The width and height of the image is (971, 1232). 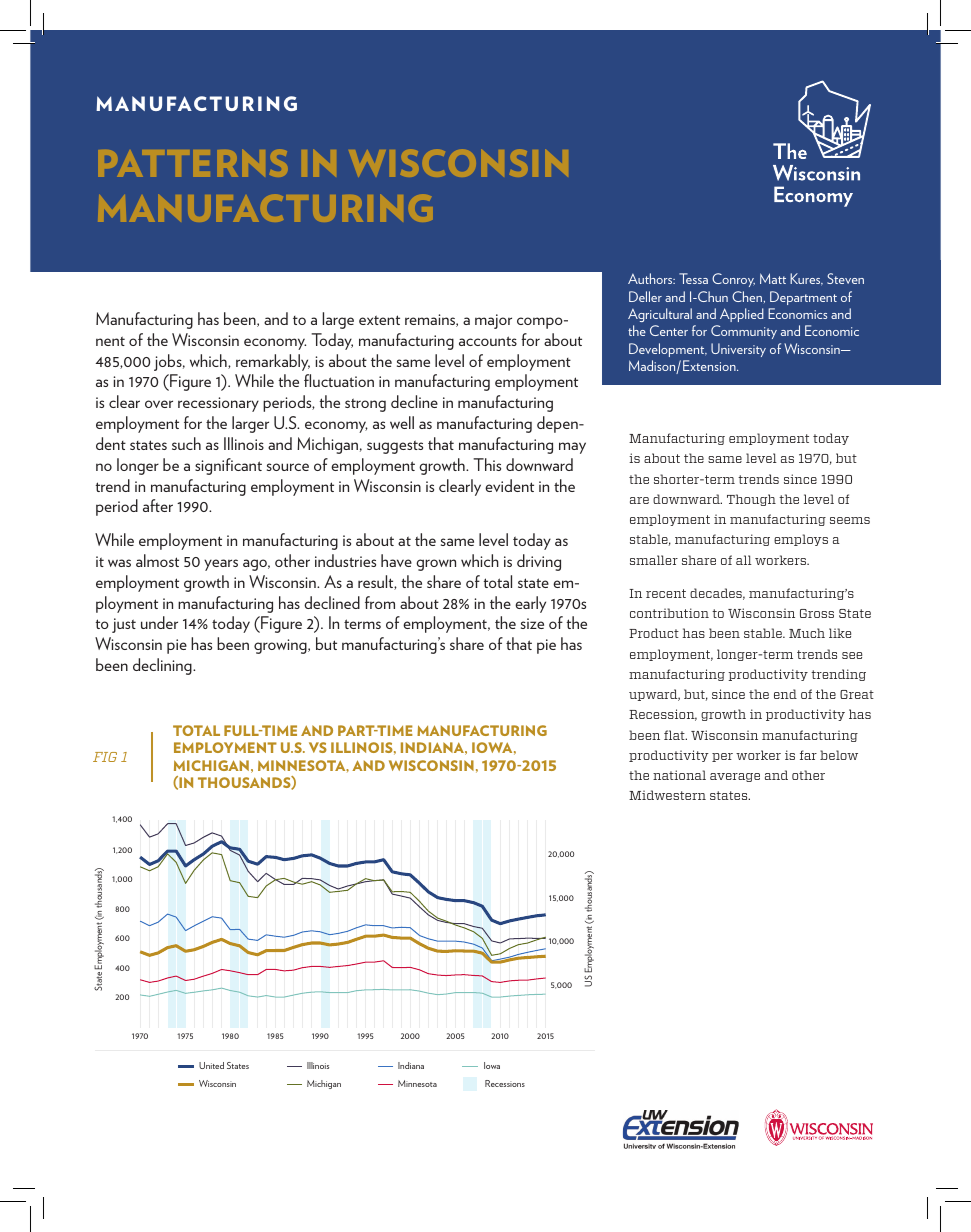 What do you see at coordinates (163, 666) in the image?
I see `declining` at bounding box center [163, 666].
